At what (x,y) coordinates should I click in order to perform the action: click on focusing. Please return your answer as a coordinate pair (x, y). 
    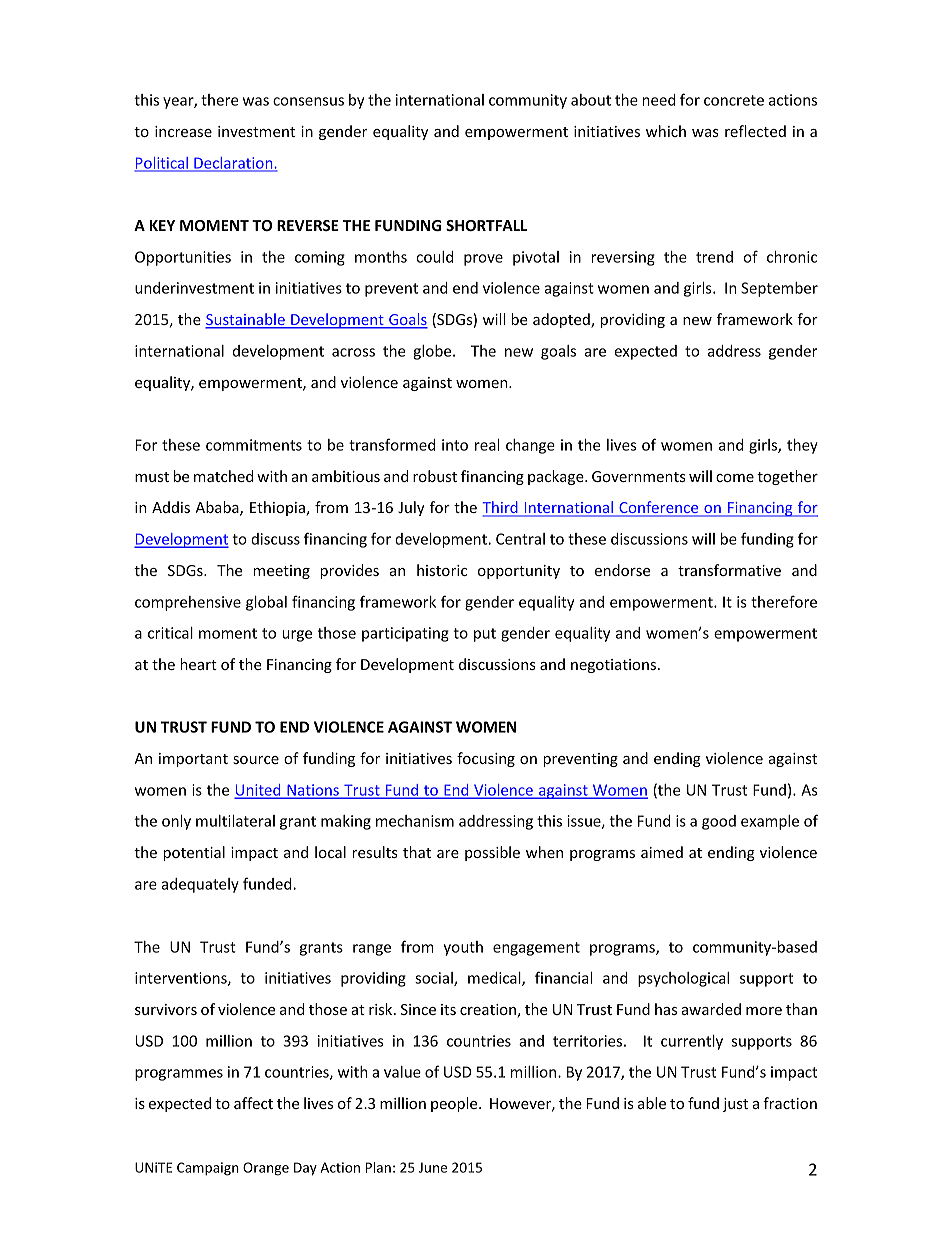
    Looking at the image, I should click on (486, 759).
